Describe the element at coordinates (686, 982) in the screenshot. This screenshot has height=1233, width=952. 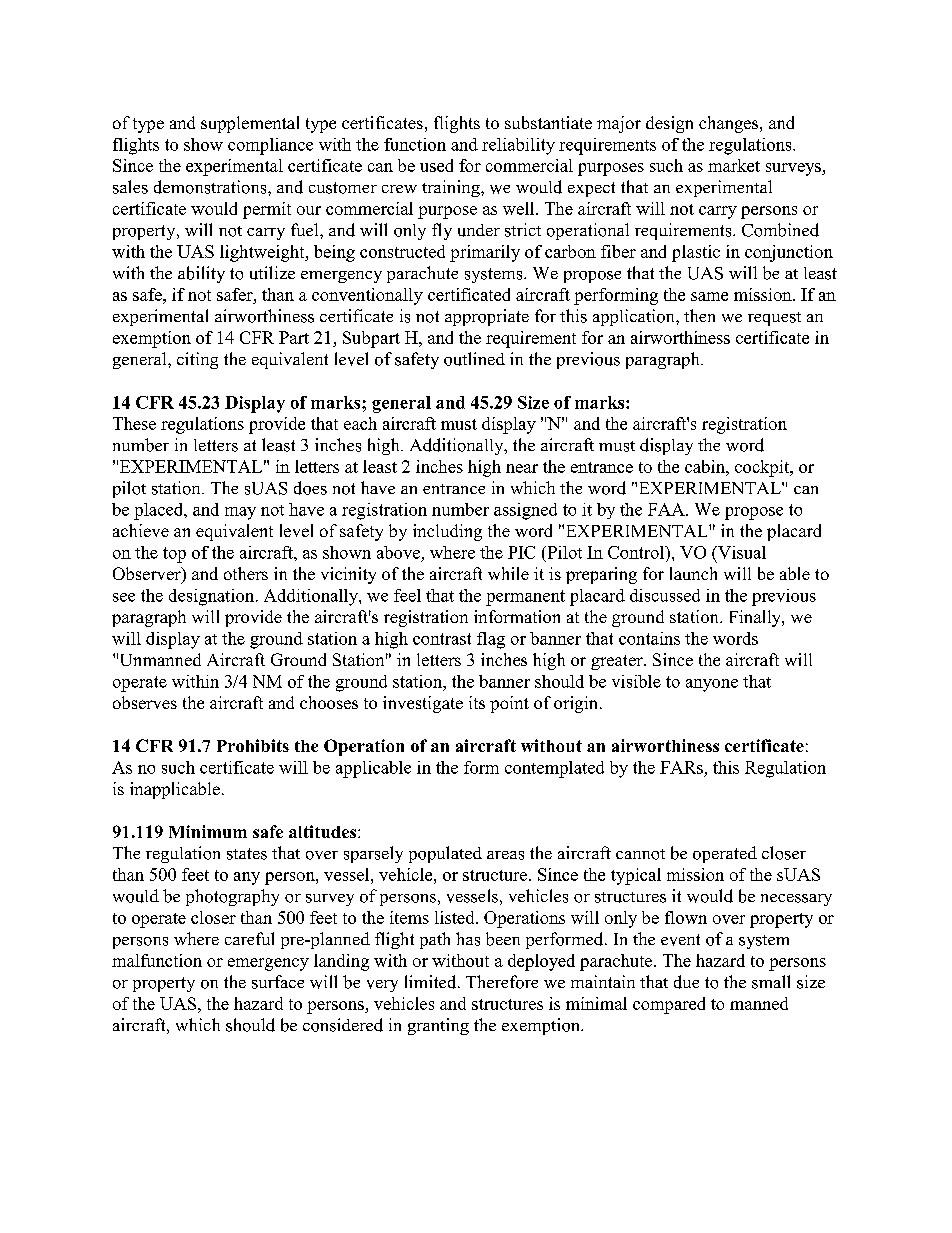
I see `due` at that location.
